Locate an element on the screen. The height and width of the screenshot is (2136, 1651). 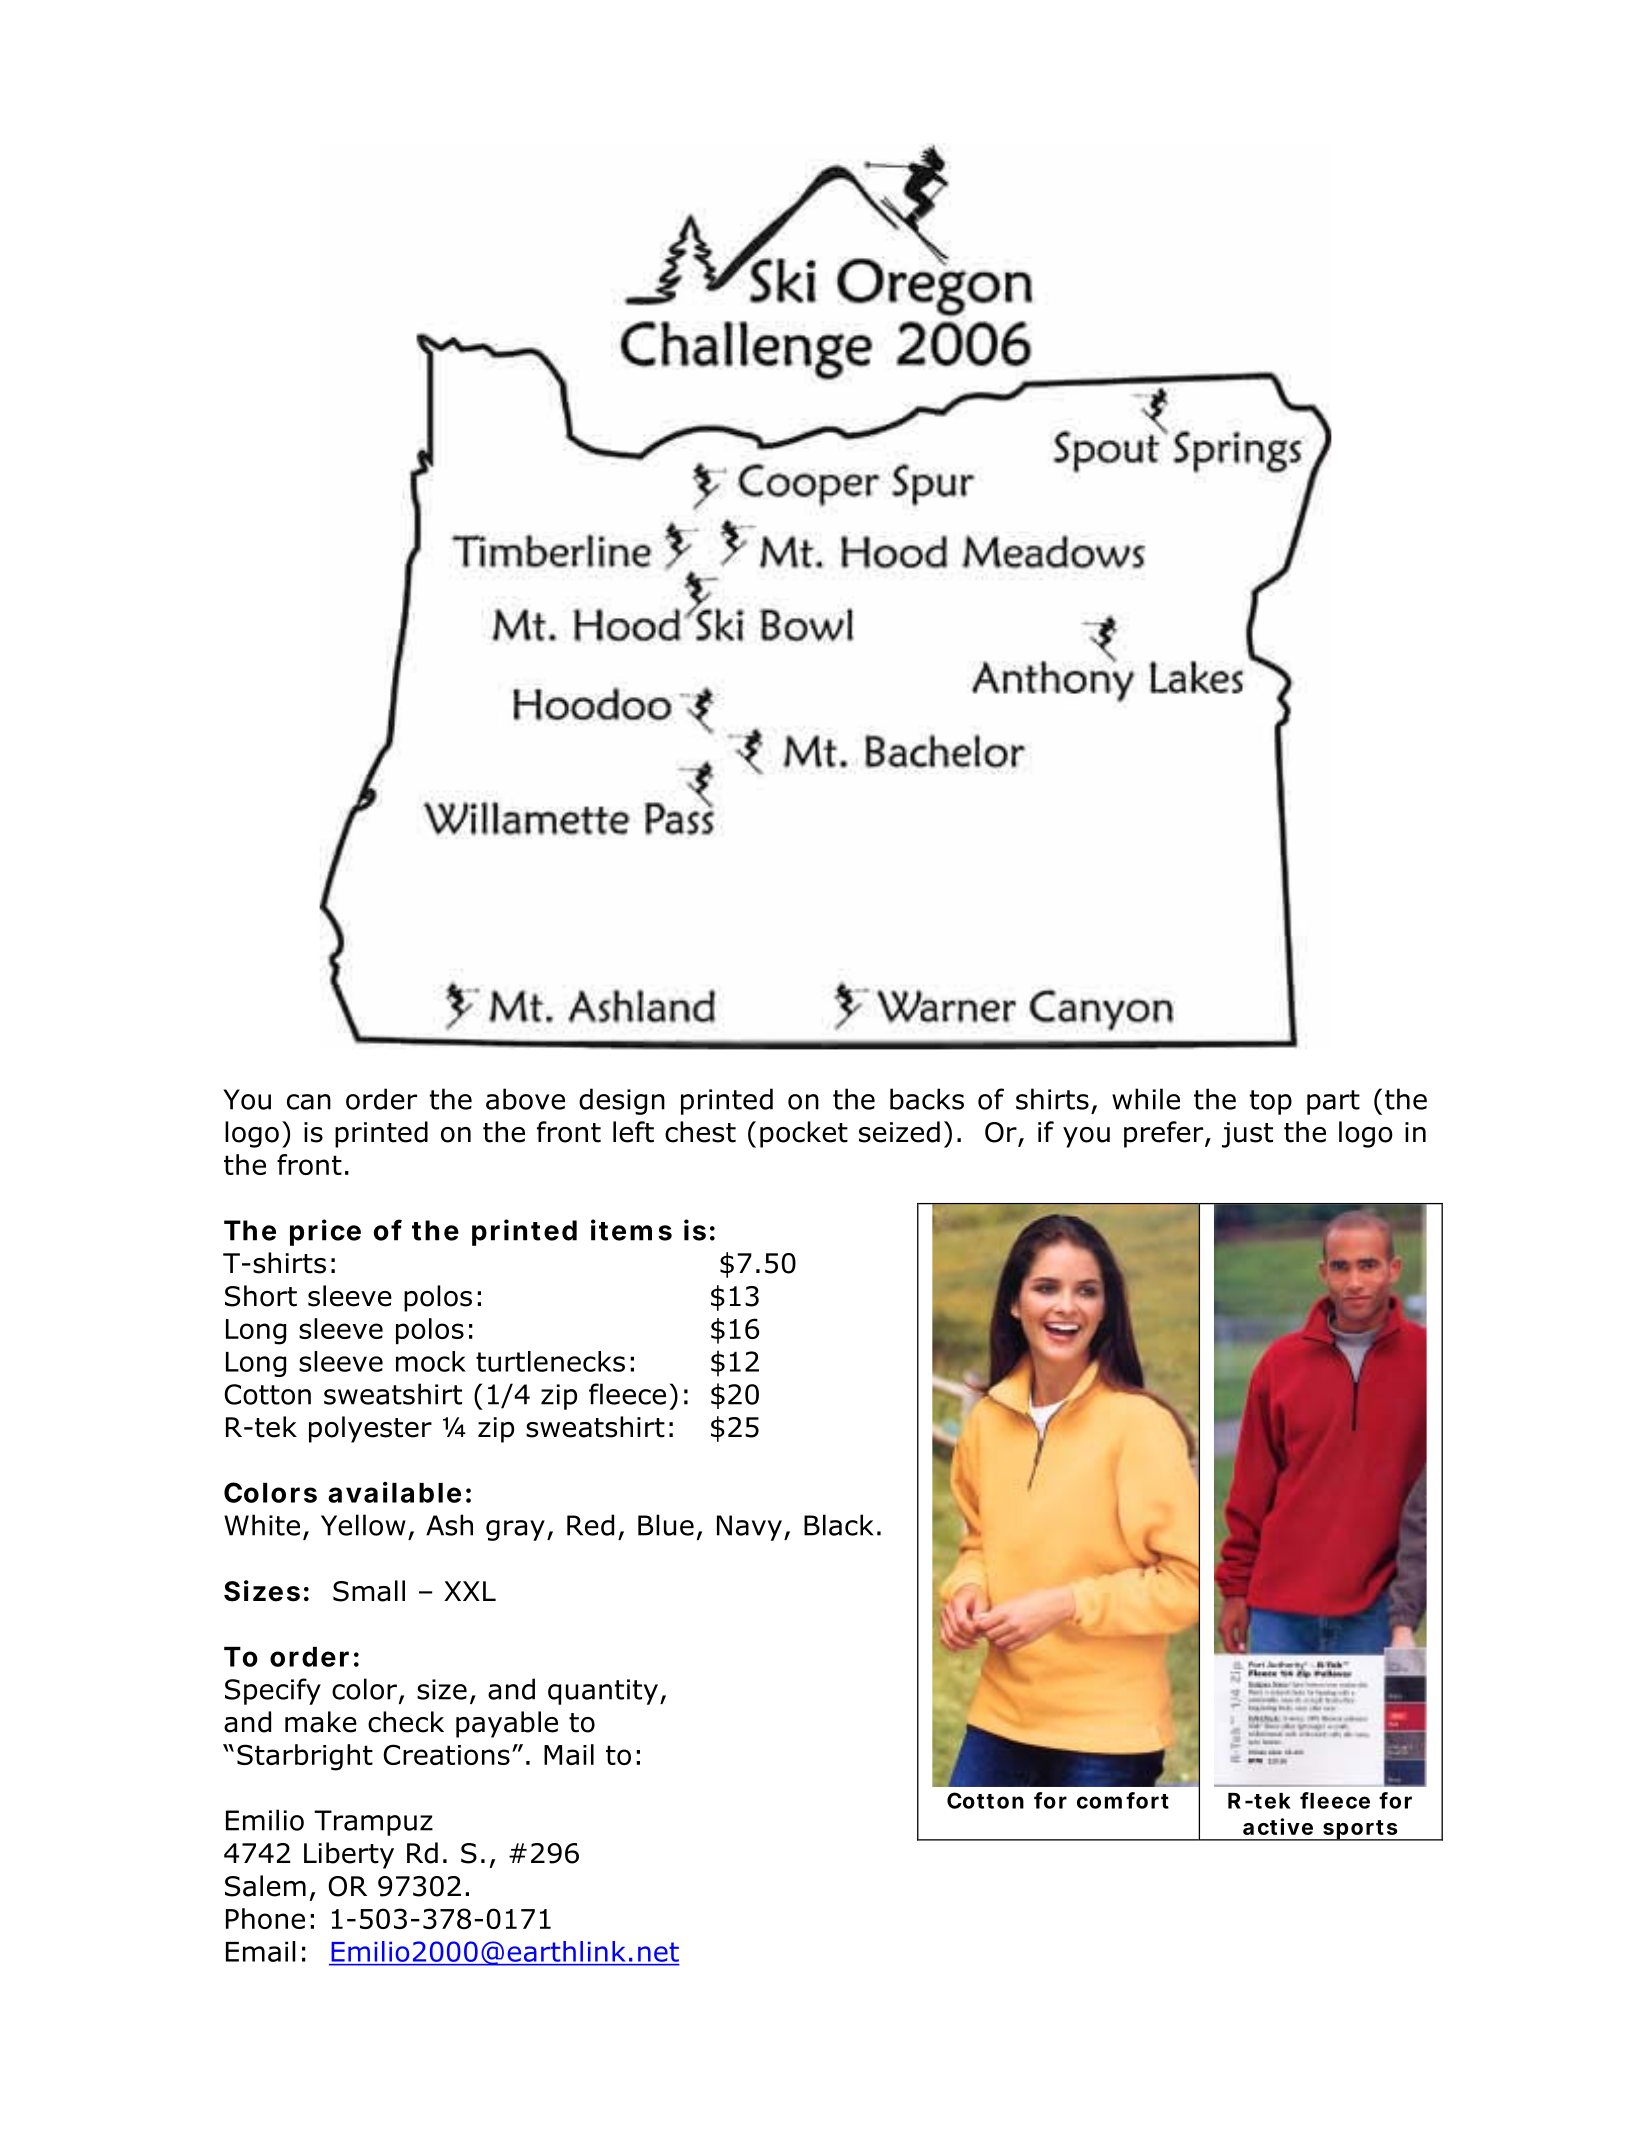
can is located at coordinates (309, 1102).
